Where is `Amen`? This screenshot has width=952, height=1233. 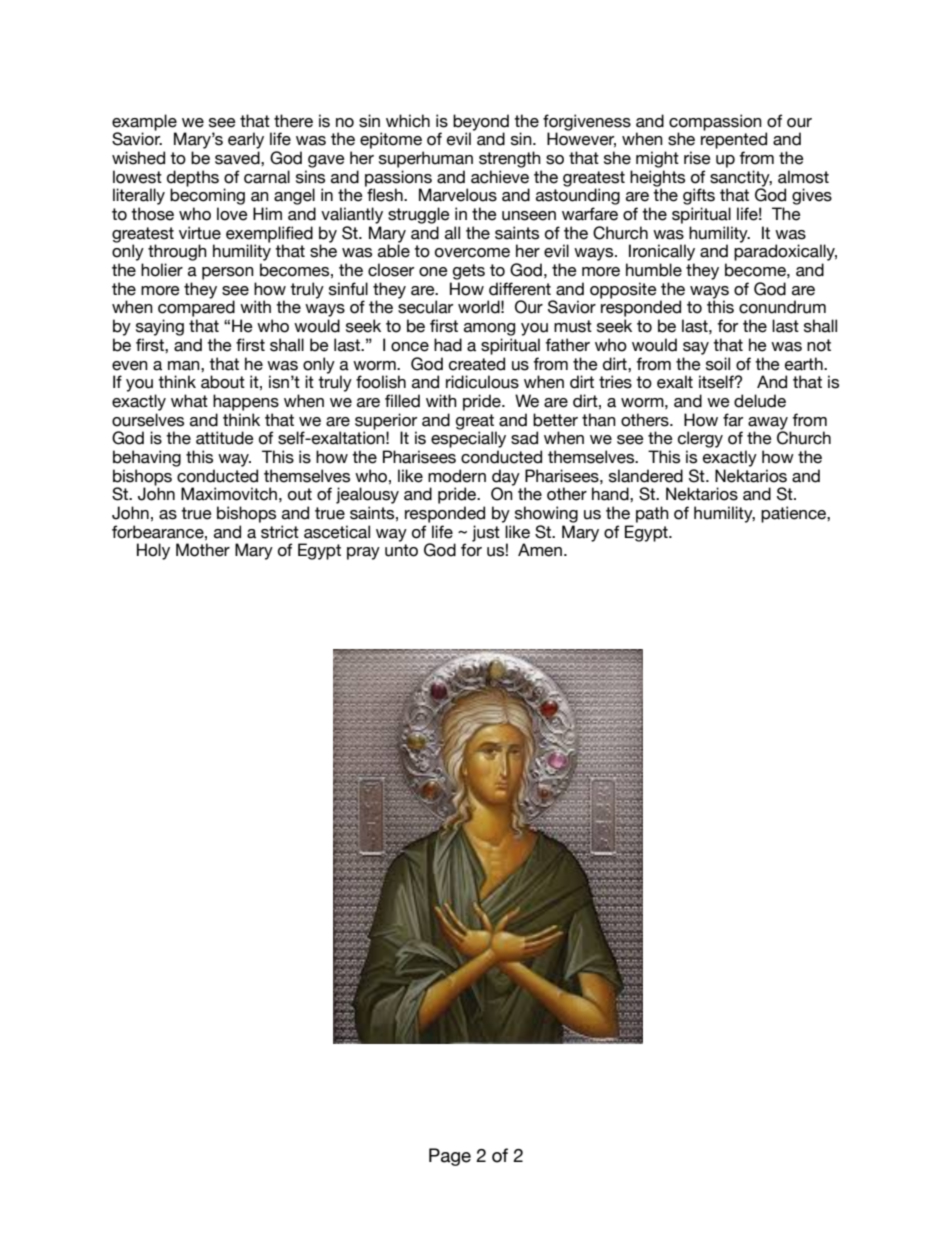 Amen is located at coordinates (540, 550).
